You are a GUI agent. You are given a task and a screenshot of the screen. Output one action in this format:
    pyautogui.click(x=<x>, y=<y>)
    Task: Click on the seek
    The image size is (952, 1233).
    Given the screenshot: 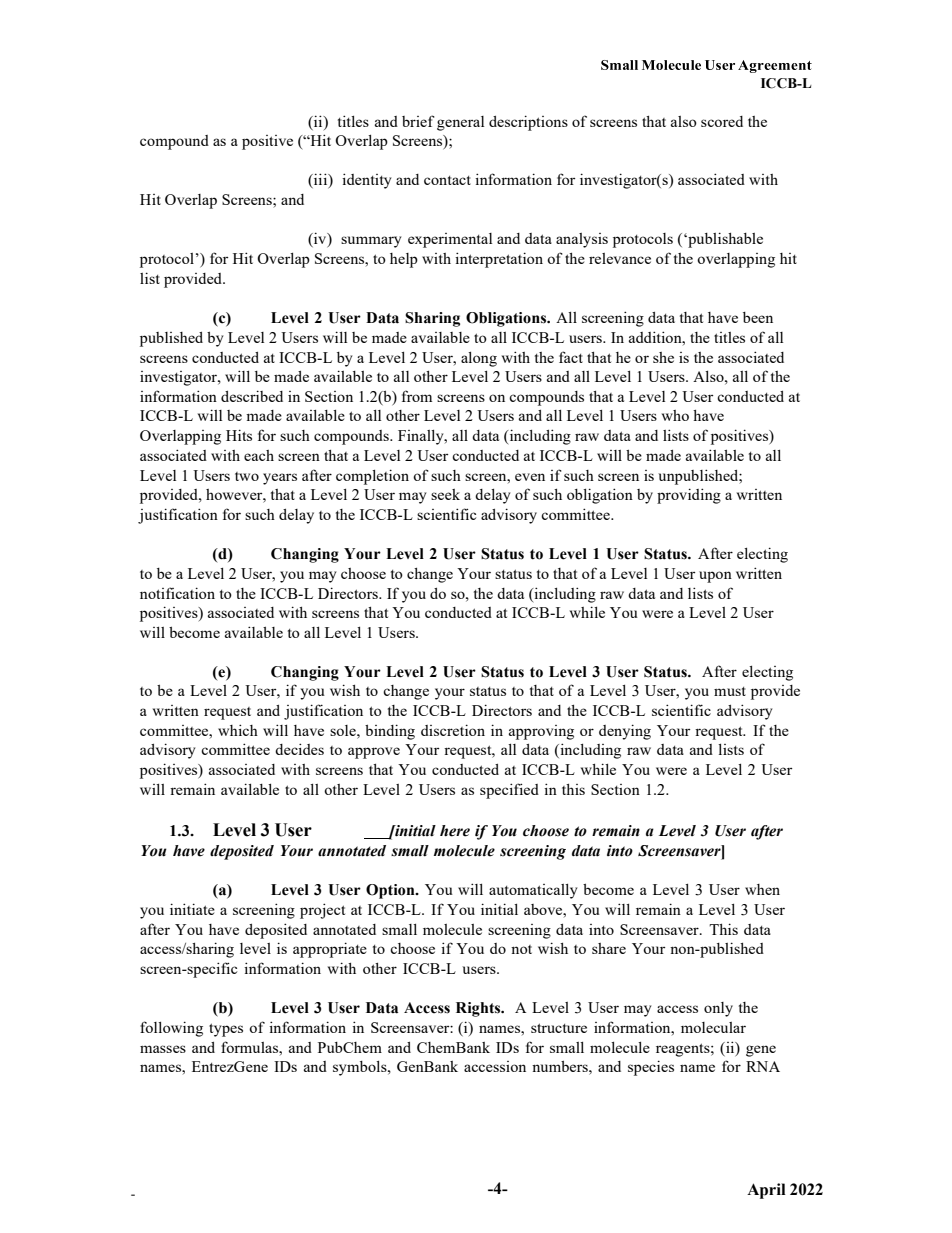 What is the action you would take?
    pyautogui.click(x=445, y=494)
